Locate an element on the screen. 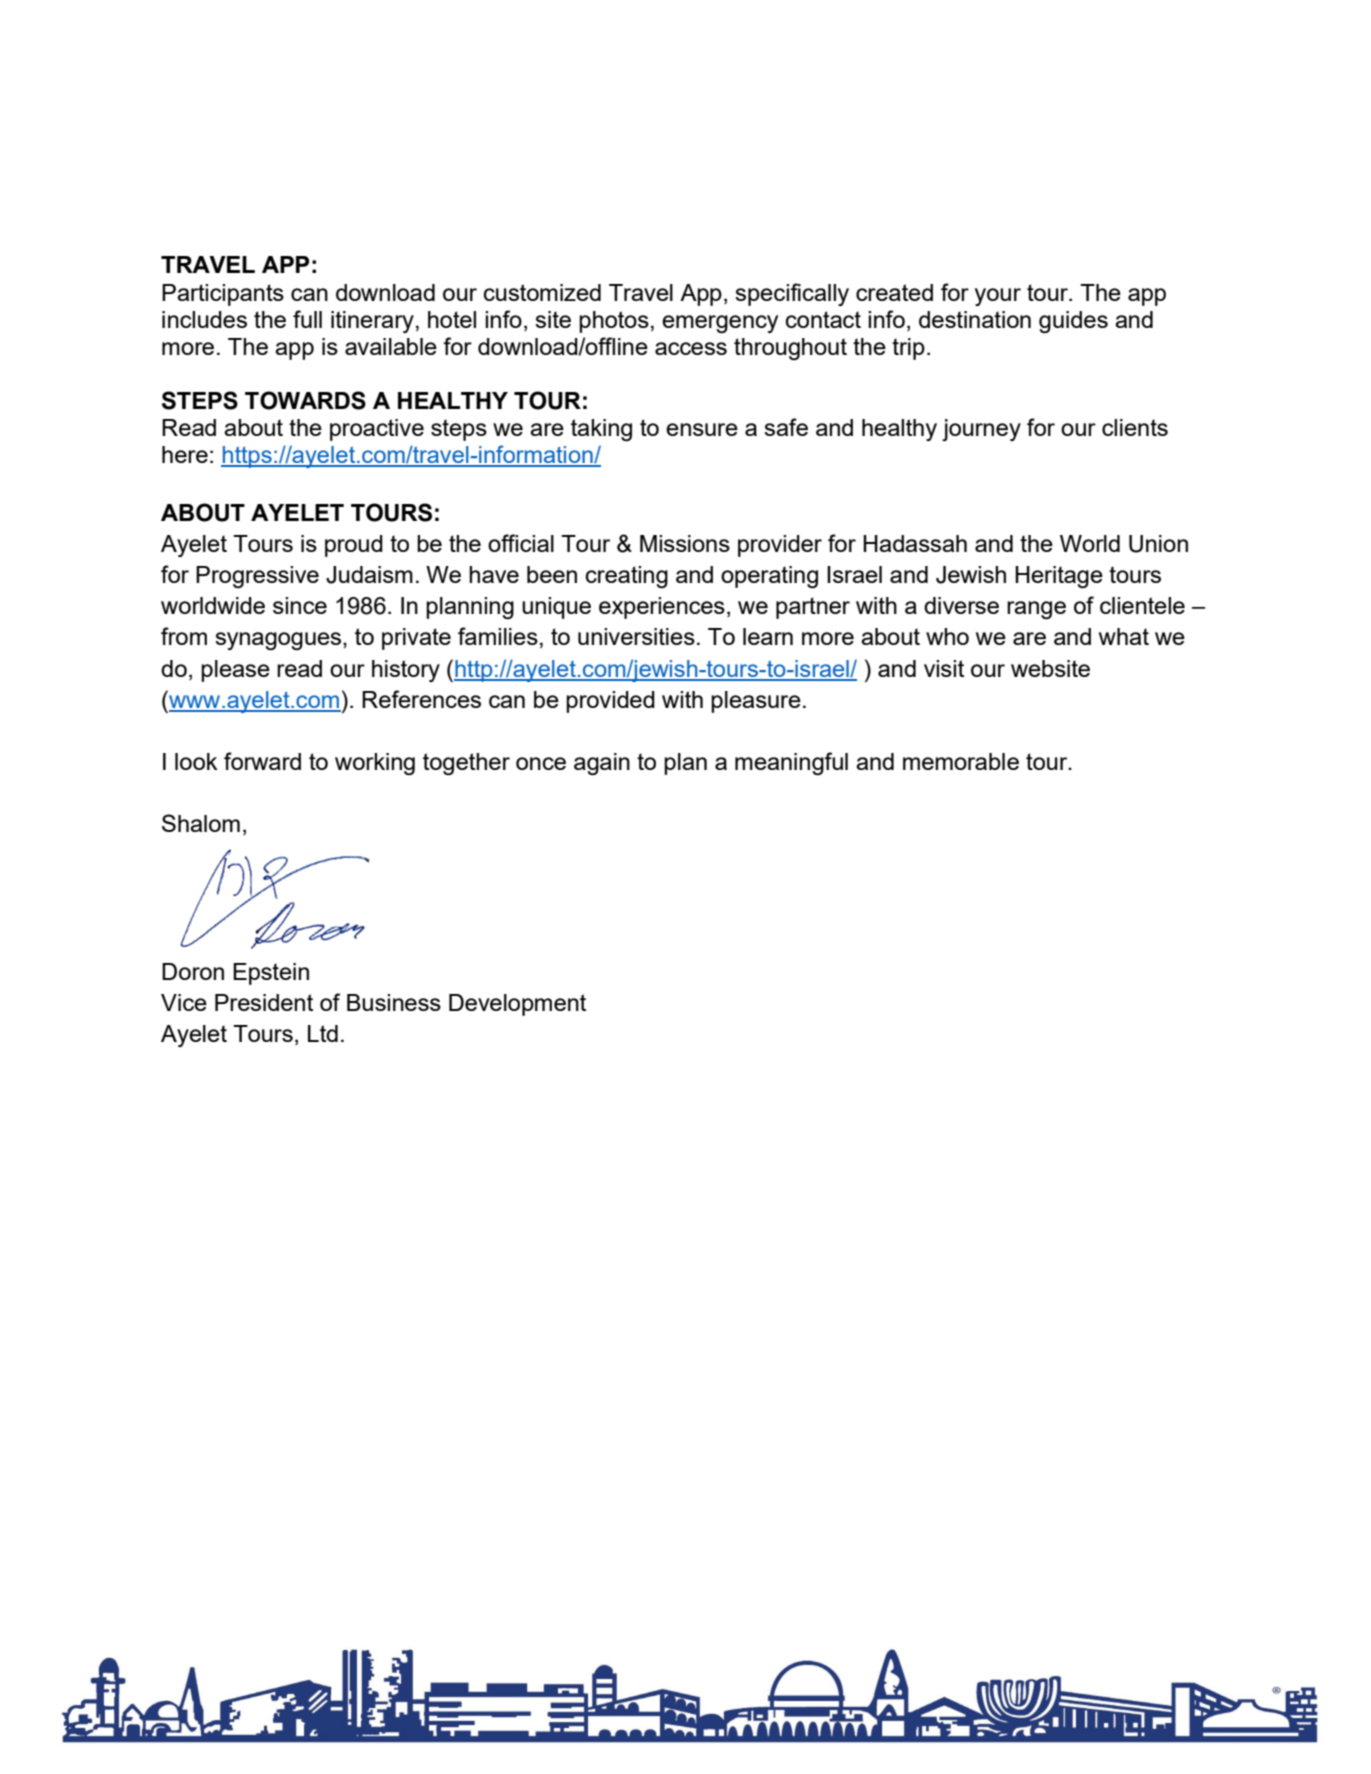 The image size is (1371, 1774). full is located at coordinates (307, 319).
